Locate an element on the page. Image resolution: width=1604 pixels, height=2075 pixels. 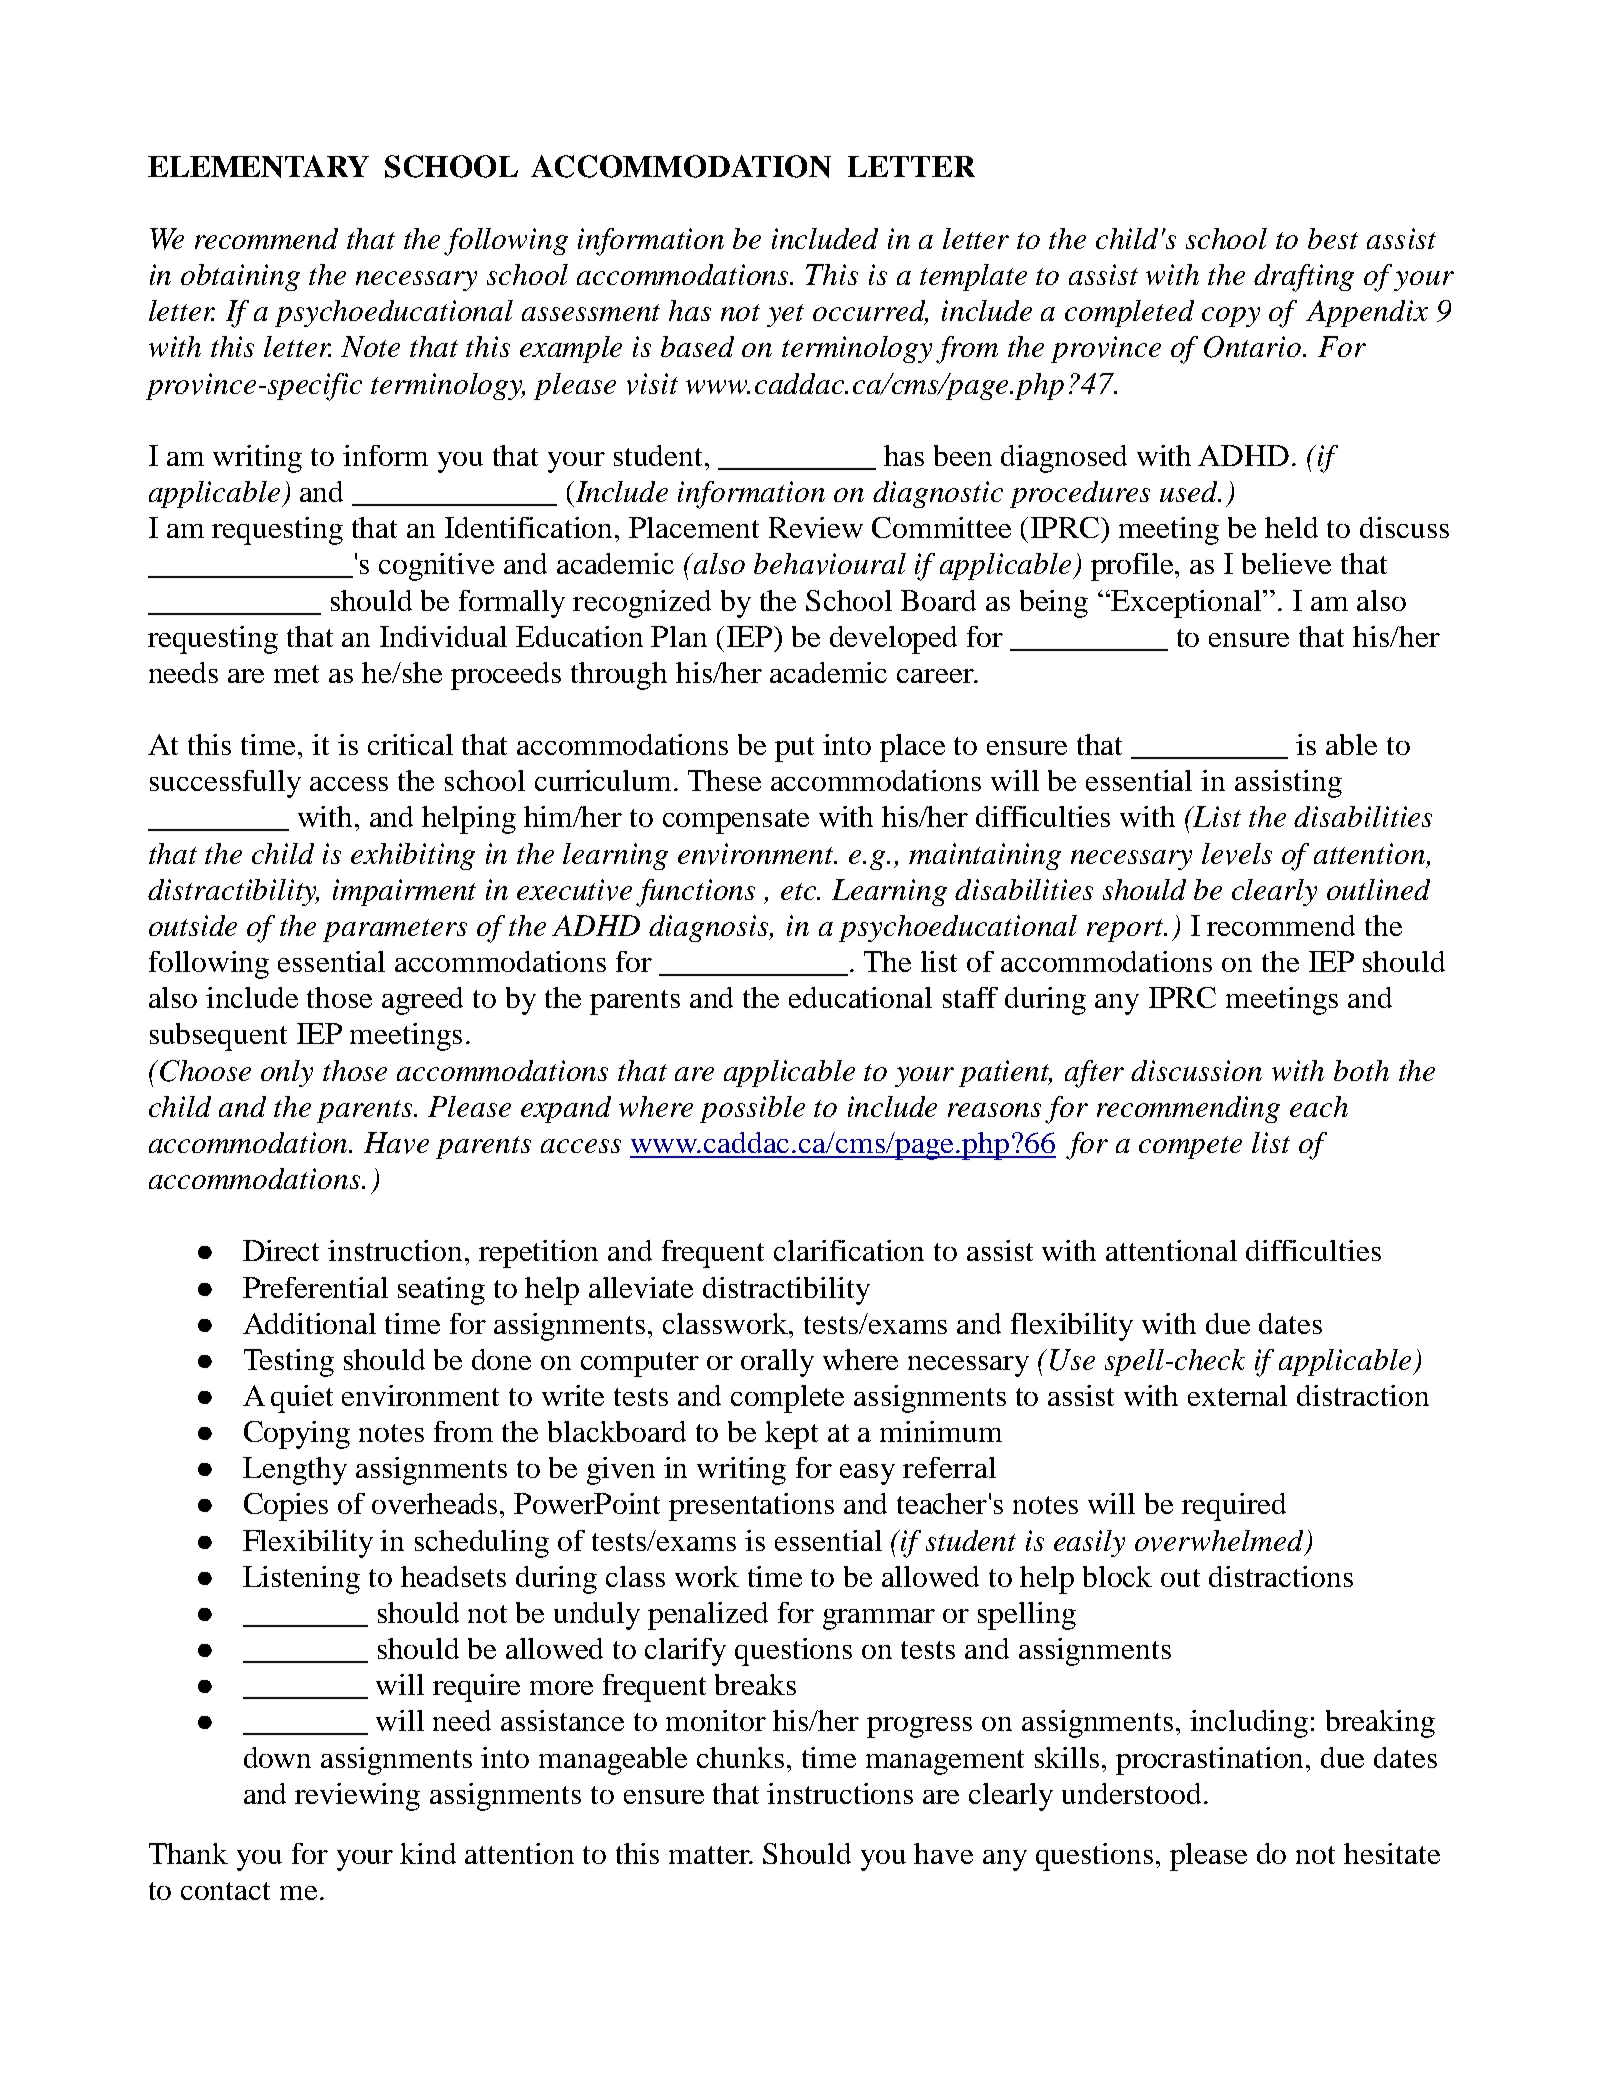
kind is located at coordinates (428, 1853).
